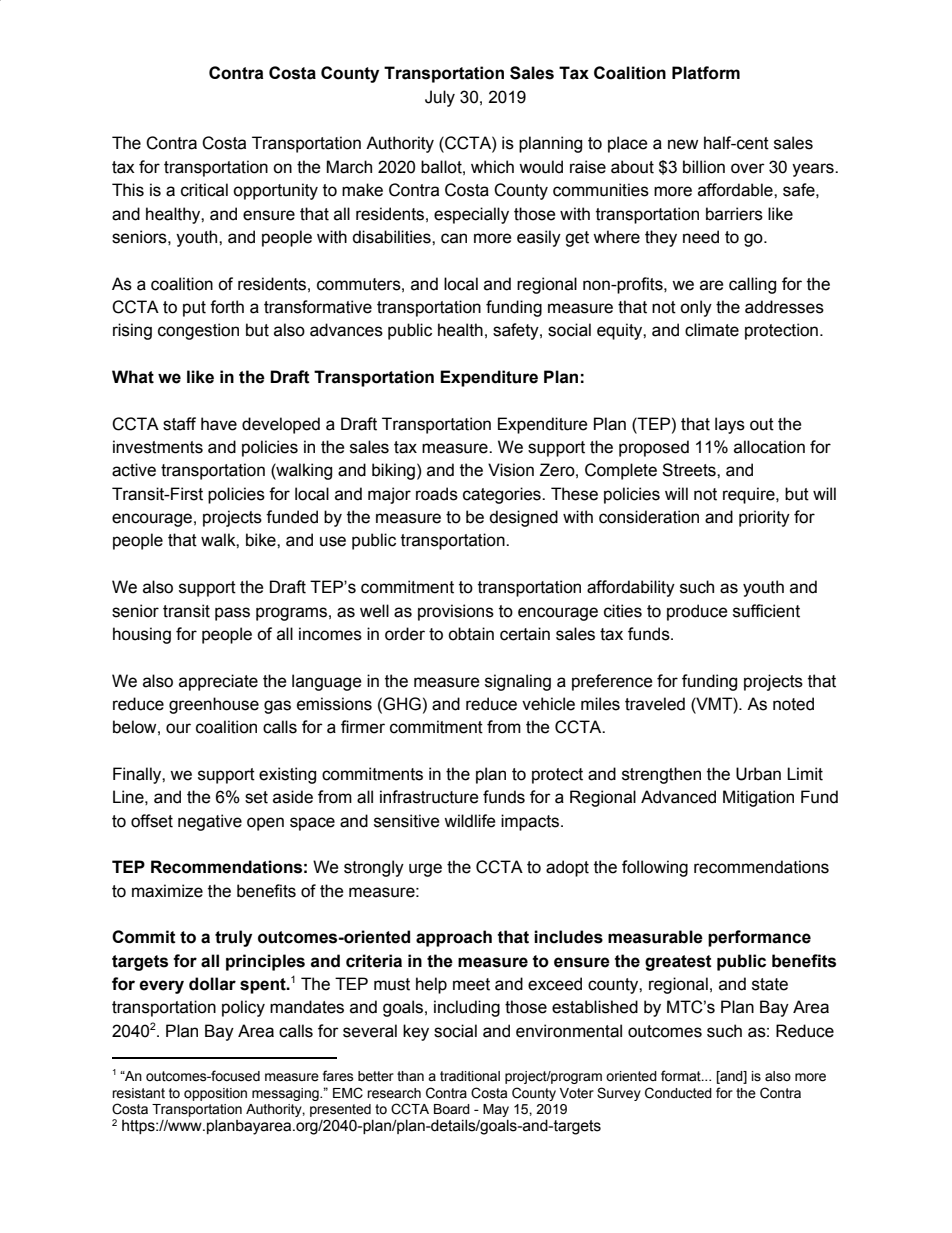 The width and height of the document is (952, 1233). Describe the element at coordinates (219, 424) in the document. I see `have` at that location.
